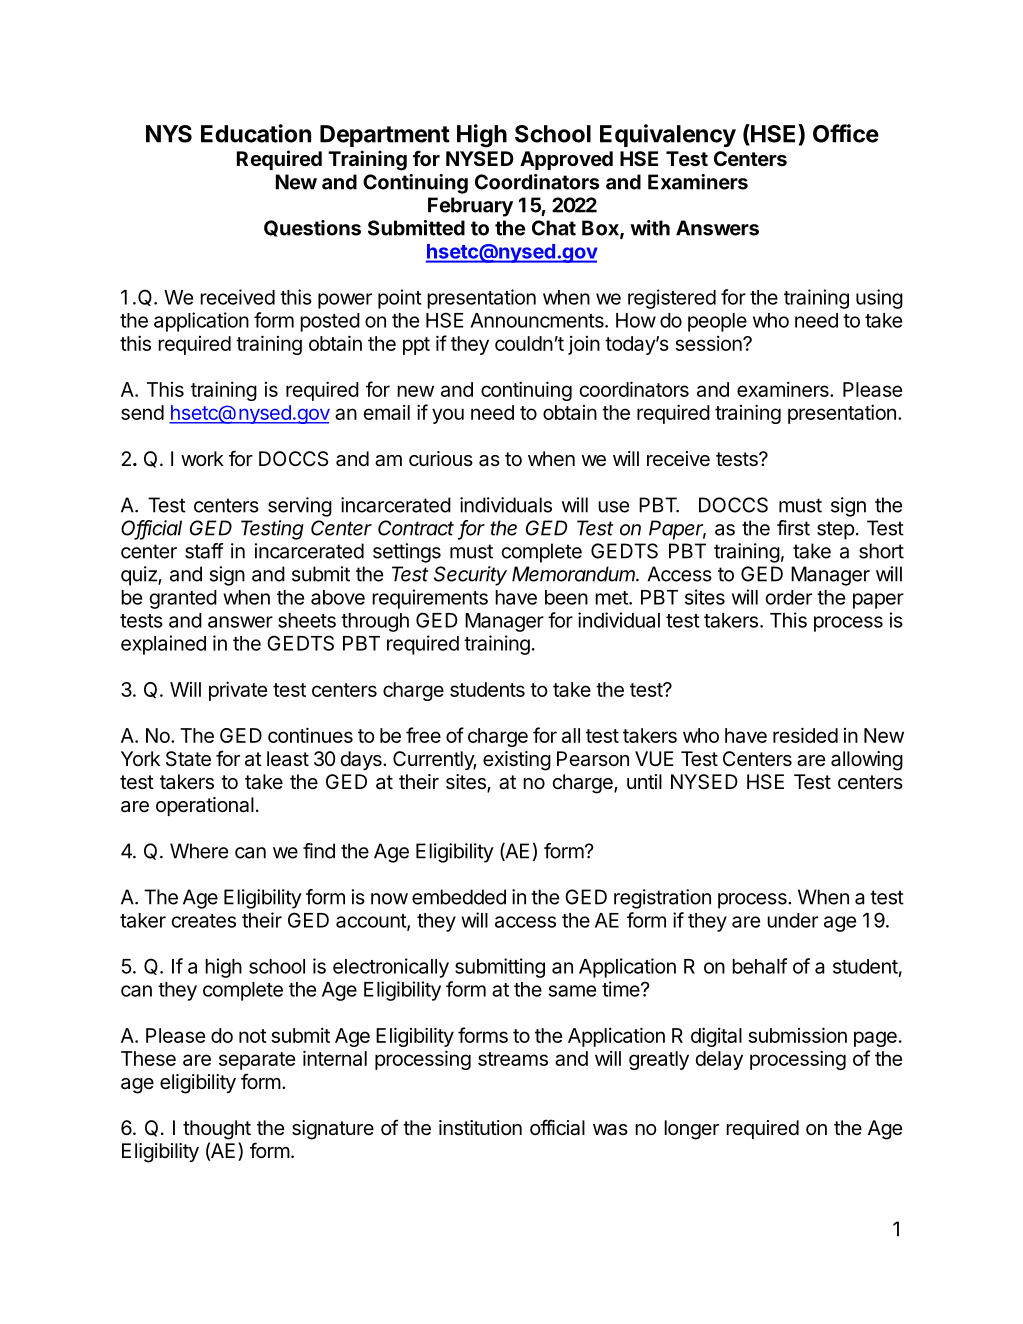 Image resolution: width=1023 pixels, height=1324 pixels. What do you see at coordinates (256, 133) in the screenshot?
I see `Education` at bounding box center [256, 133].
